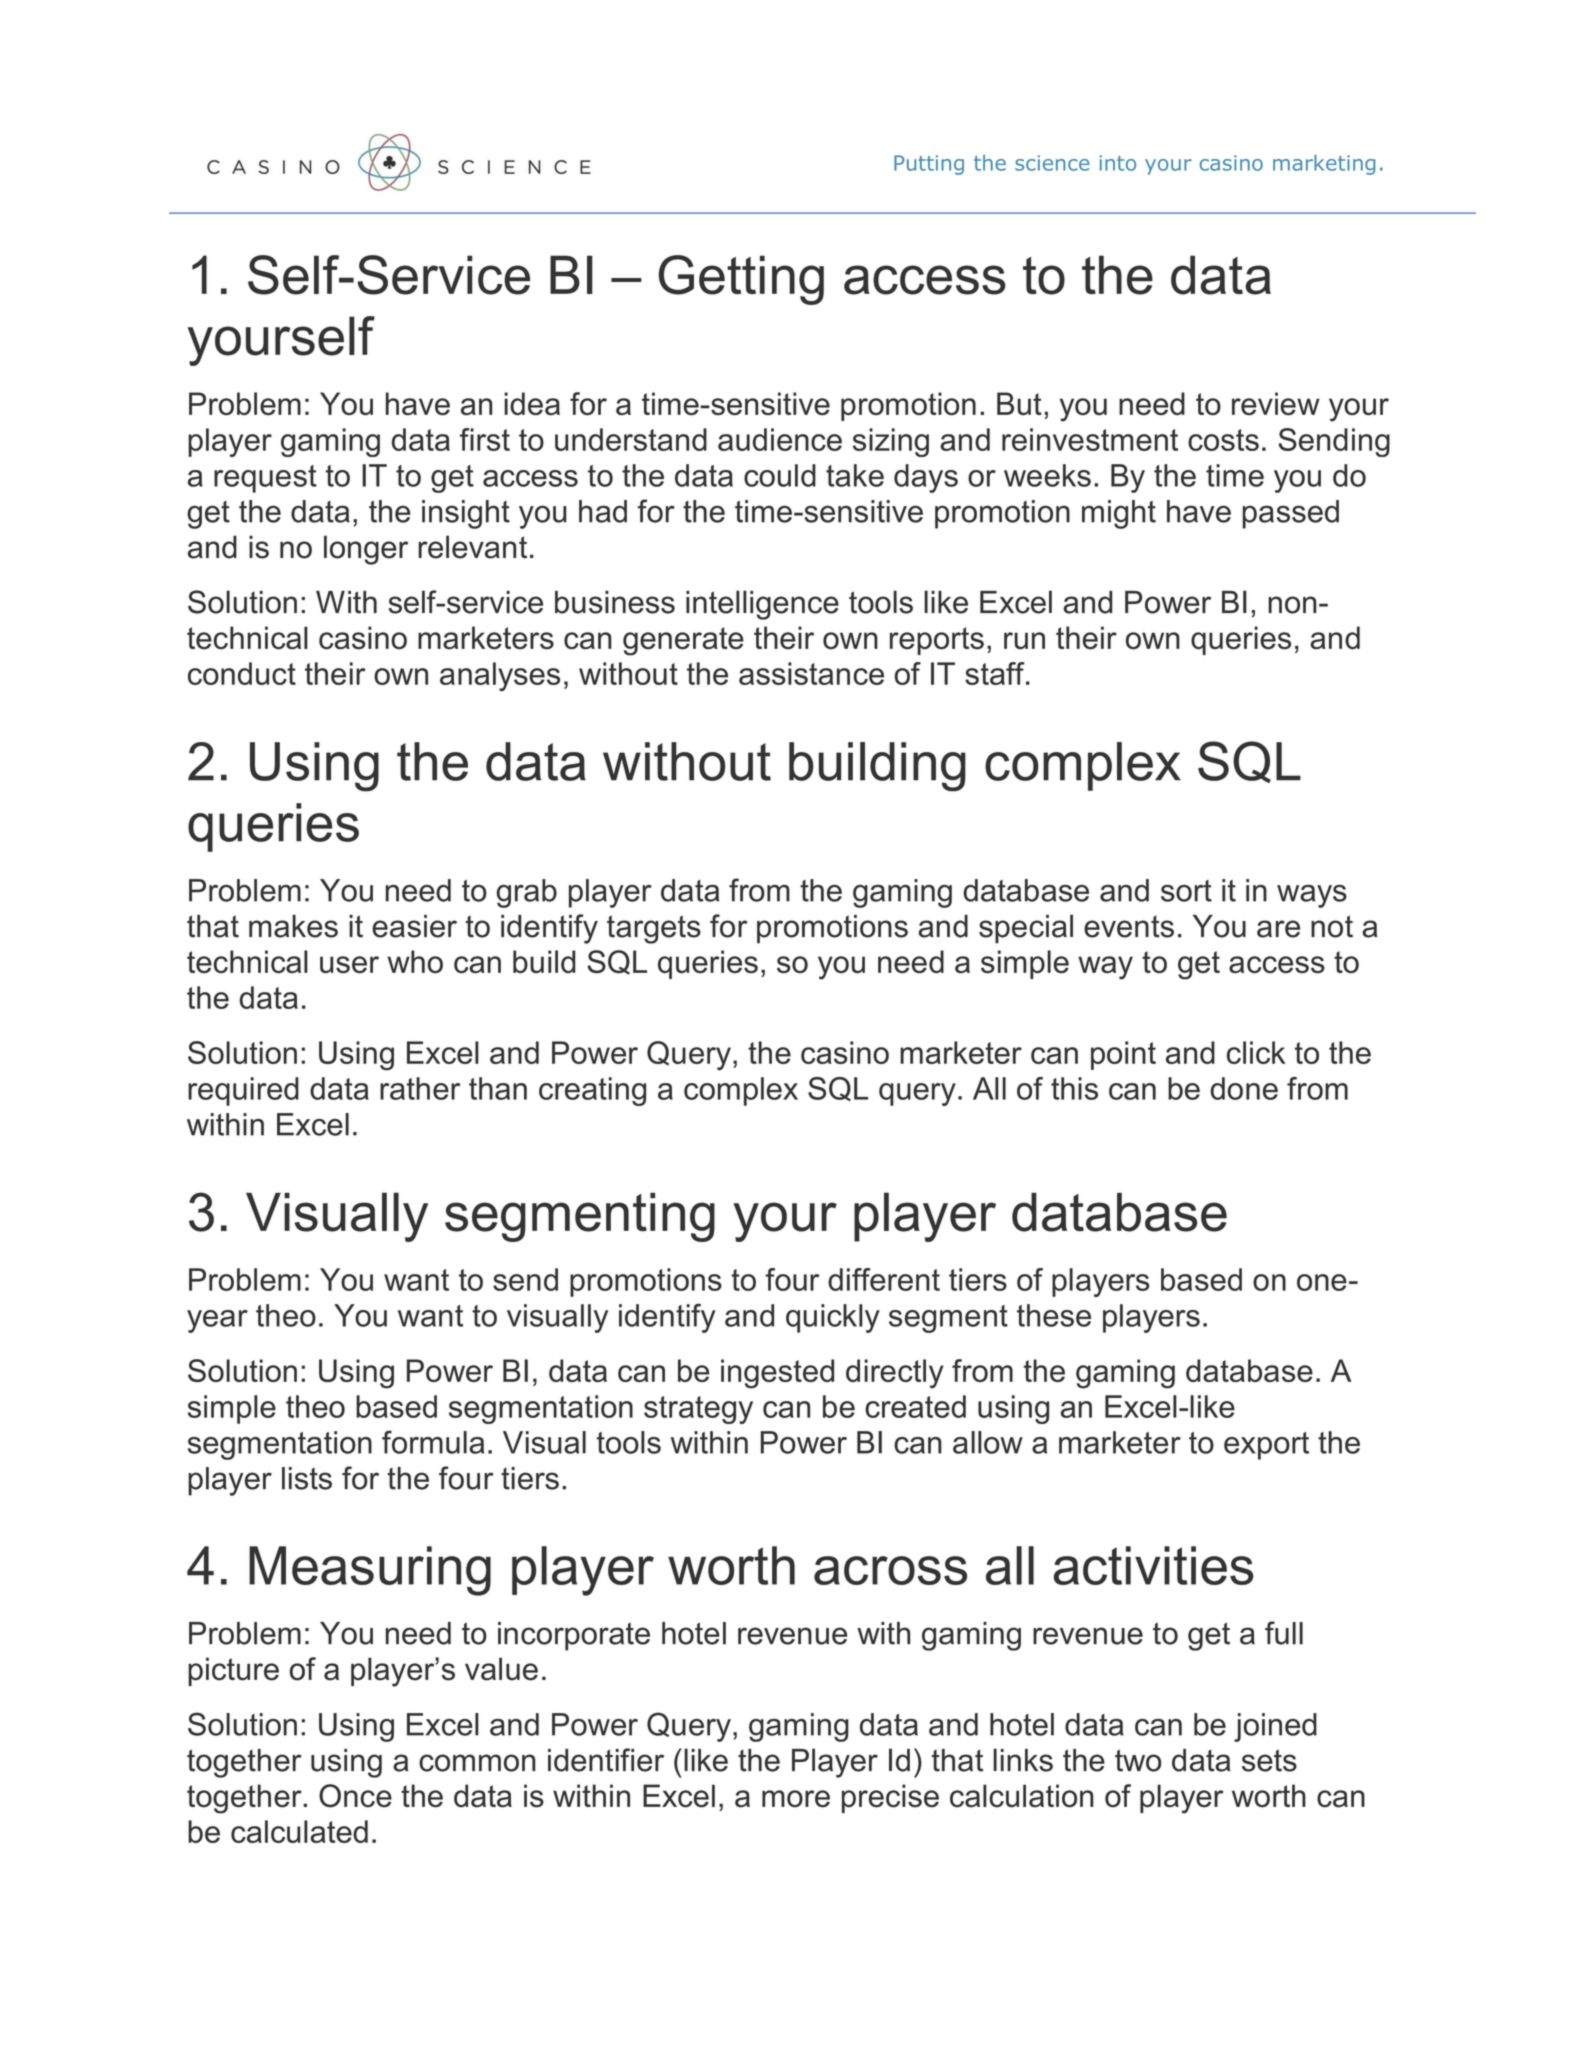 This page has height=2054, width=1587. What do you see at coordinates (1118, 163) in the page?
I see `into` at bounding box center [1118, 163].
